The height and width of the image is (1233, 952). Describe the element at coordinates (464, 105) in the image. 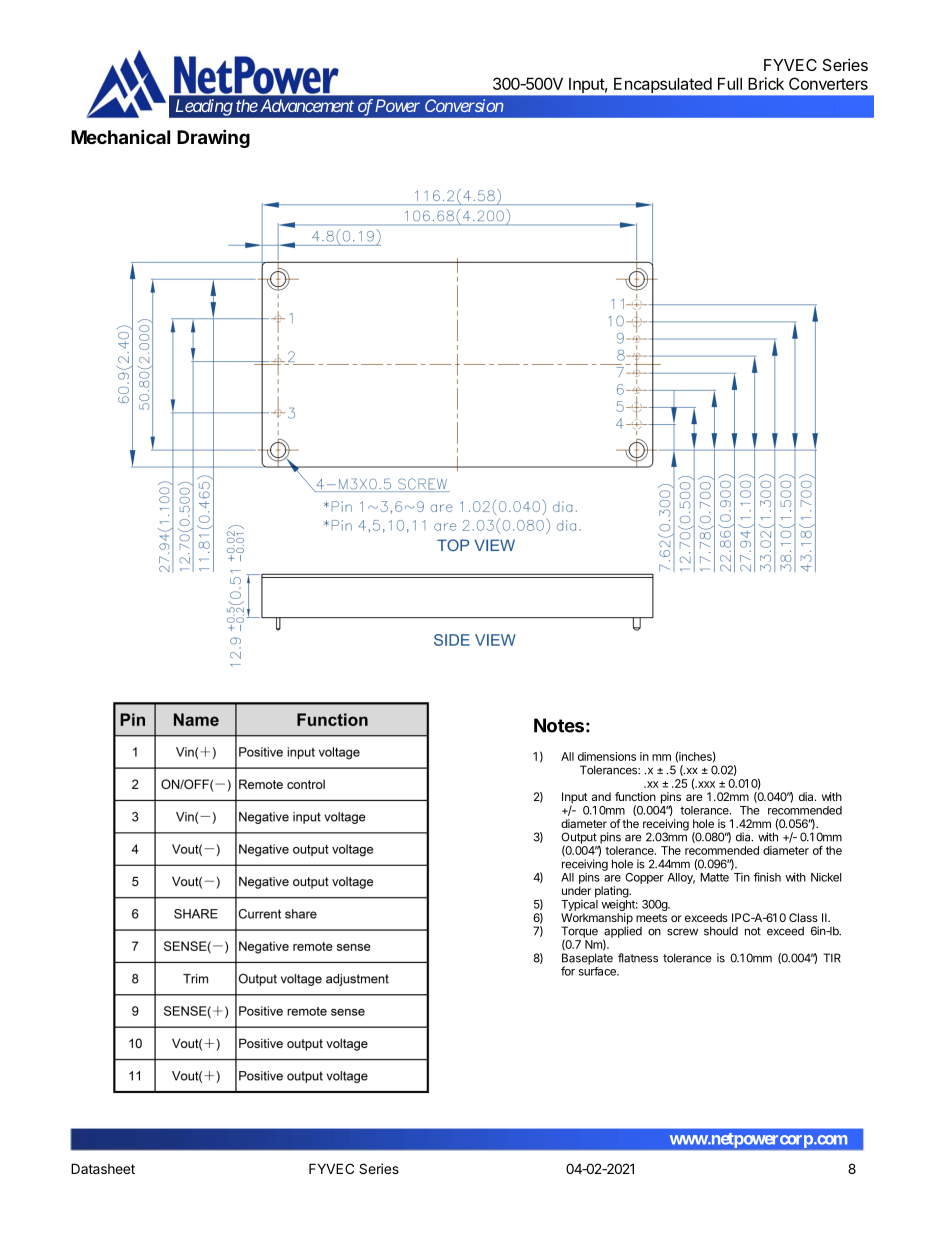

I see `Conversion` at that location.
